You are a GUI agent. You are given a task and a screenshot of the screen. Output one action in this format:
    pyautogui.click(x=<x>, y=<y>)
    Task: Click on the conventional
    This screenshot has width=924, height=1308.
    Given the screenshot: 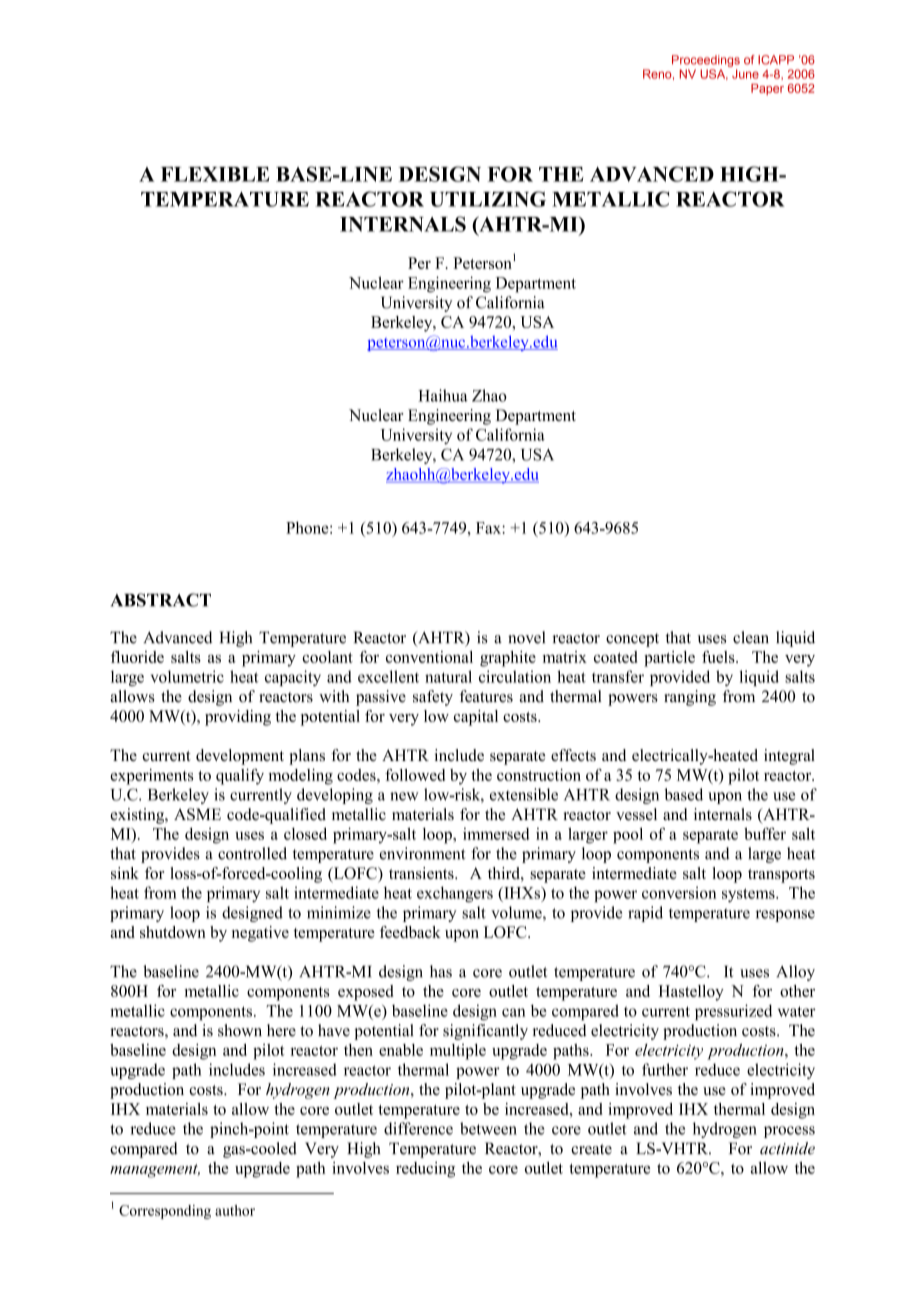 What is the action you would take?
    pyautogui.click(x=429, y=657)
